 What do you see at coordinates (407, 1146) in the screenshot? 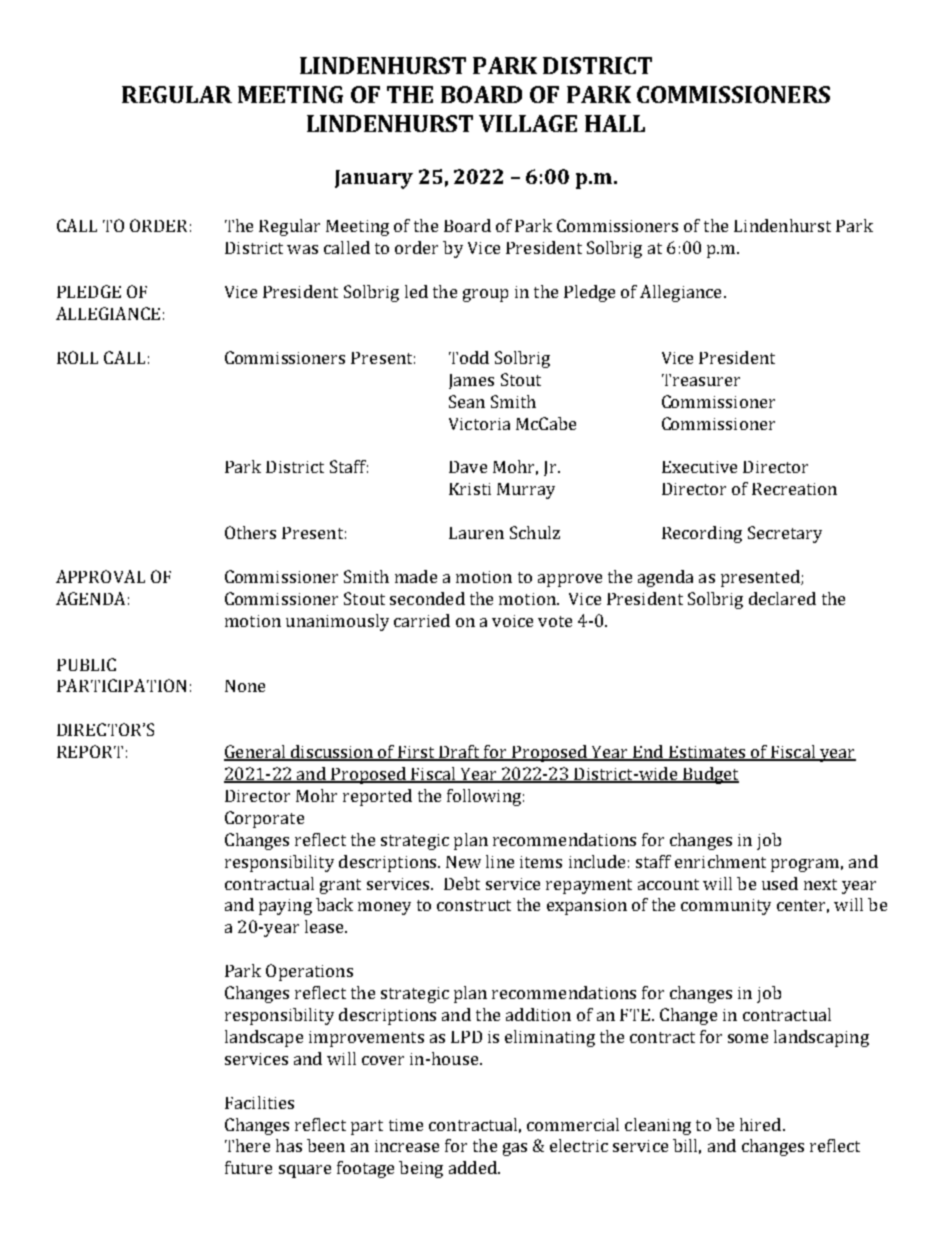
I see `increase` at bounding box center [407, 1146].
